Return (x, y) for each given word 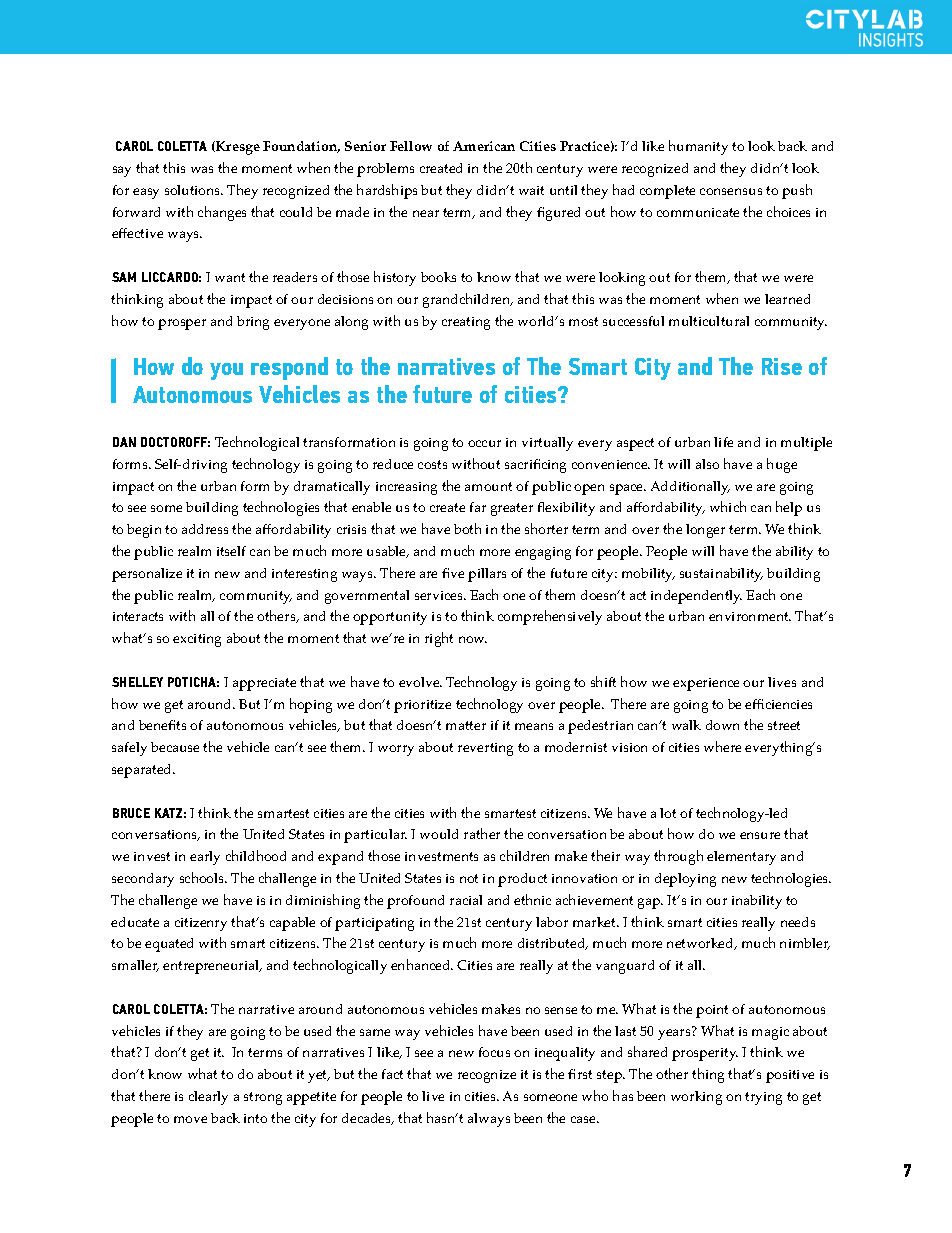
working (696, 1098)
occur (484, 443)
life (723, 442)
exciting (197, 640)
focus (494, 1052)
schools (203, 877)
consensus (731, 191)
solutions (194, 190)
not (469, 878)
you (226, 371)
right (439, 639)
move (190, 1119)
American (484, 146)
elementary (741, 858)
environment (750, 616)
